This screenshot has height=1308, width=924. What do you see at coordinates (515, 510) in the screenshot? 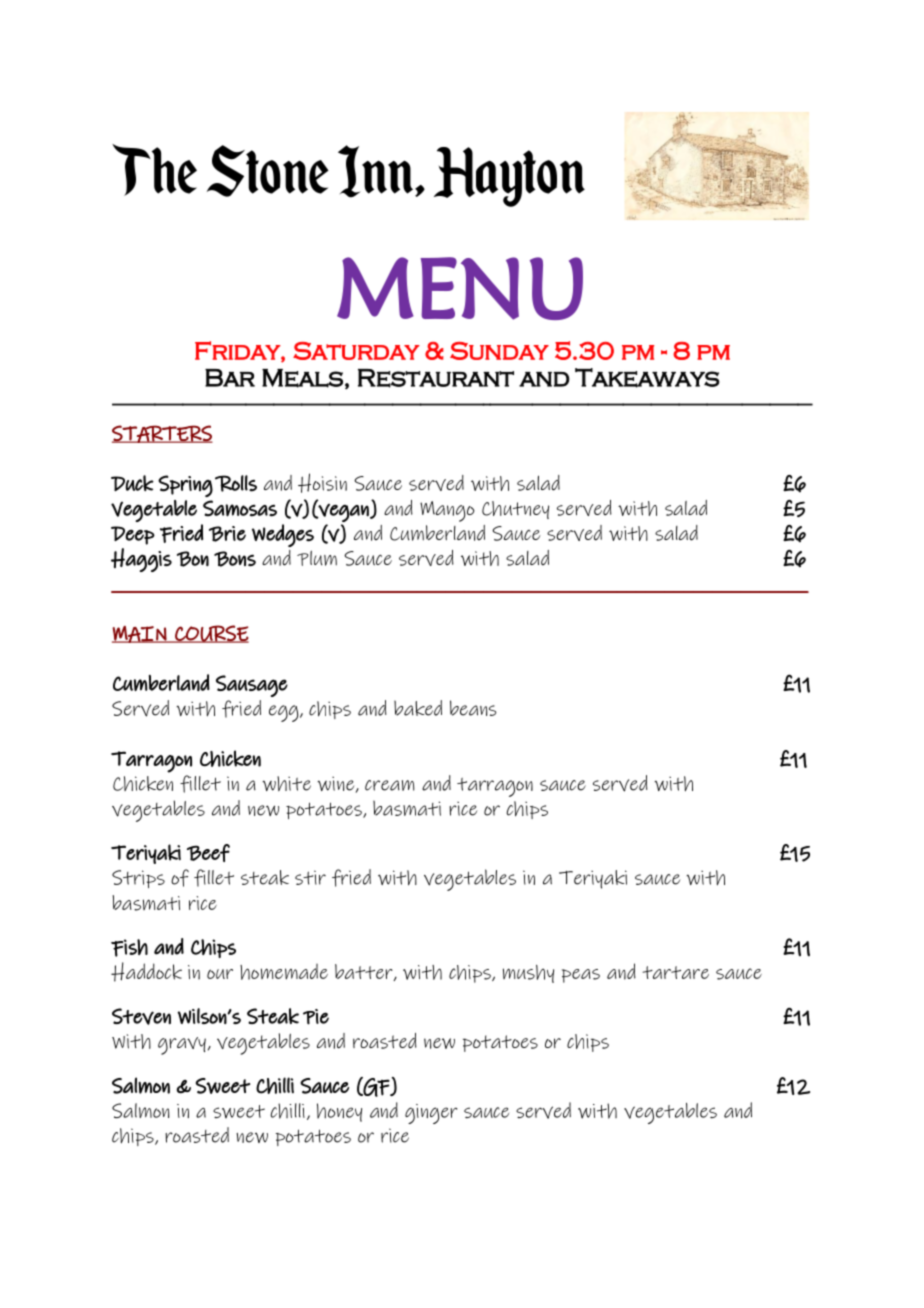
I see `Chutney` at bounding box center [515, 510].
